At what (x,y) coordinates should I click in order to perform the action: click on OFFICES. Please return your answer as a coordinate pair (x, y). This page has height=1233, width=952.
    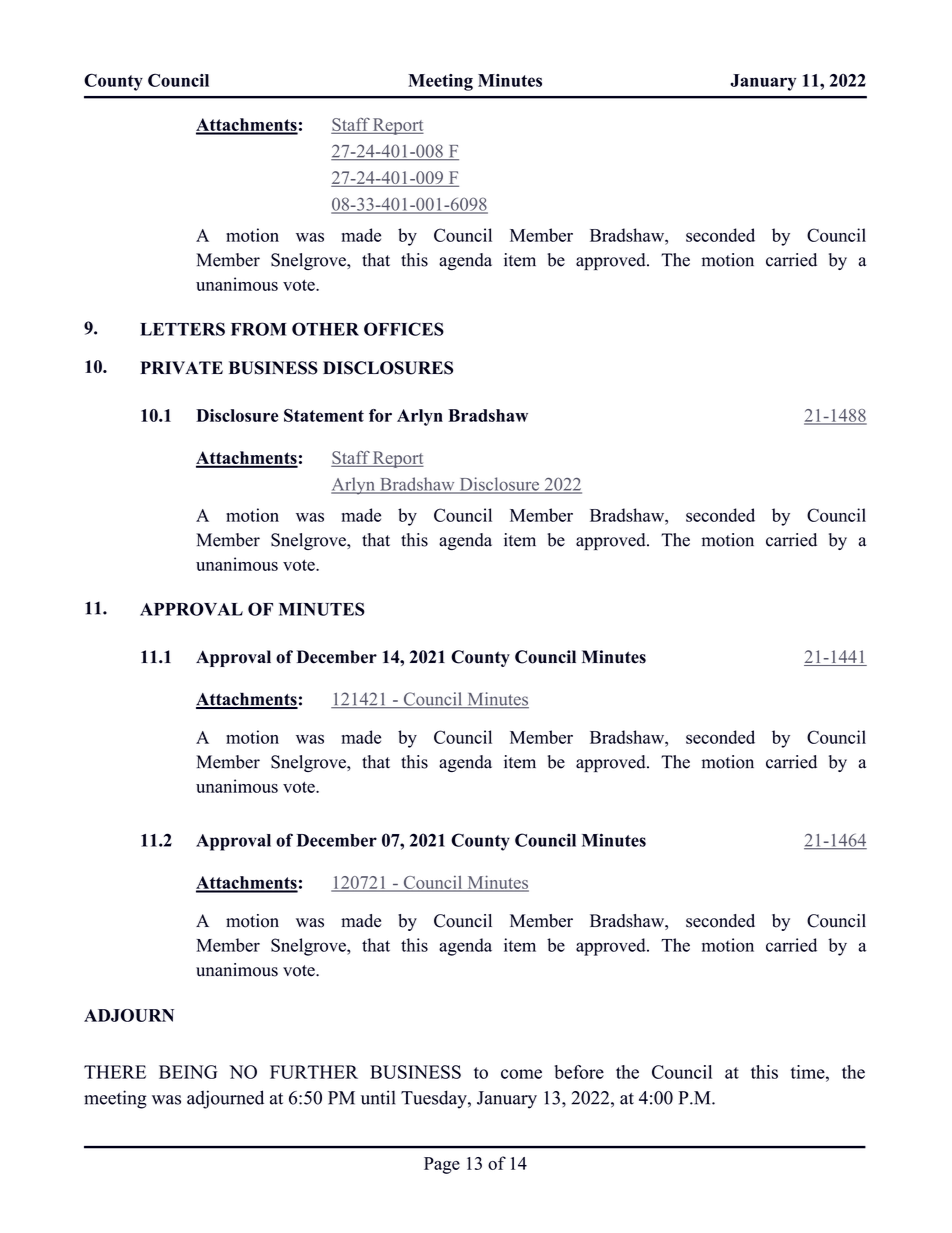
    Looking at the image, I should click on (404, 329).
